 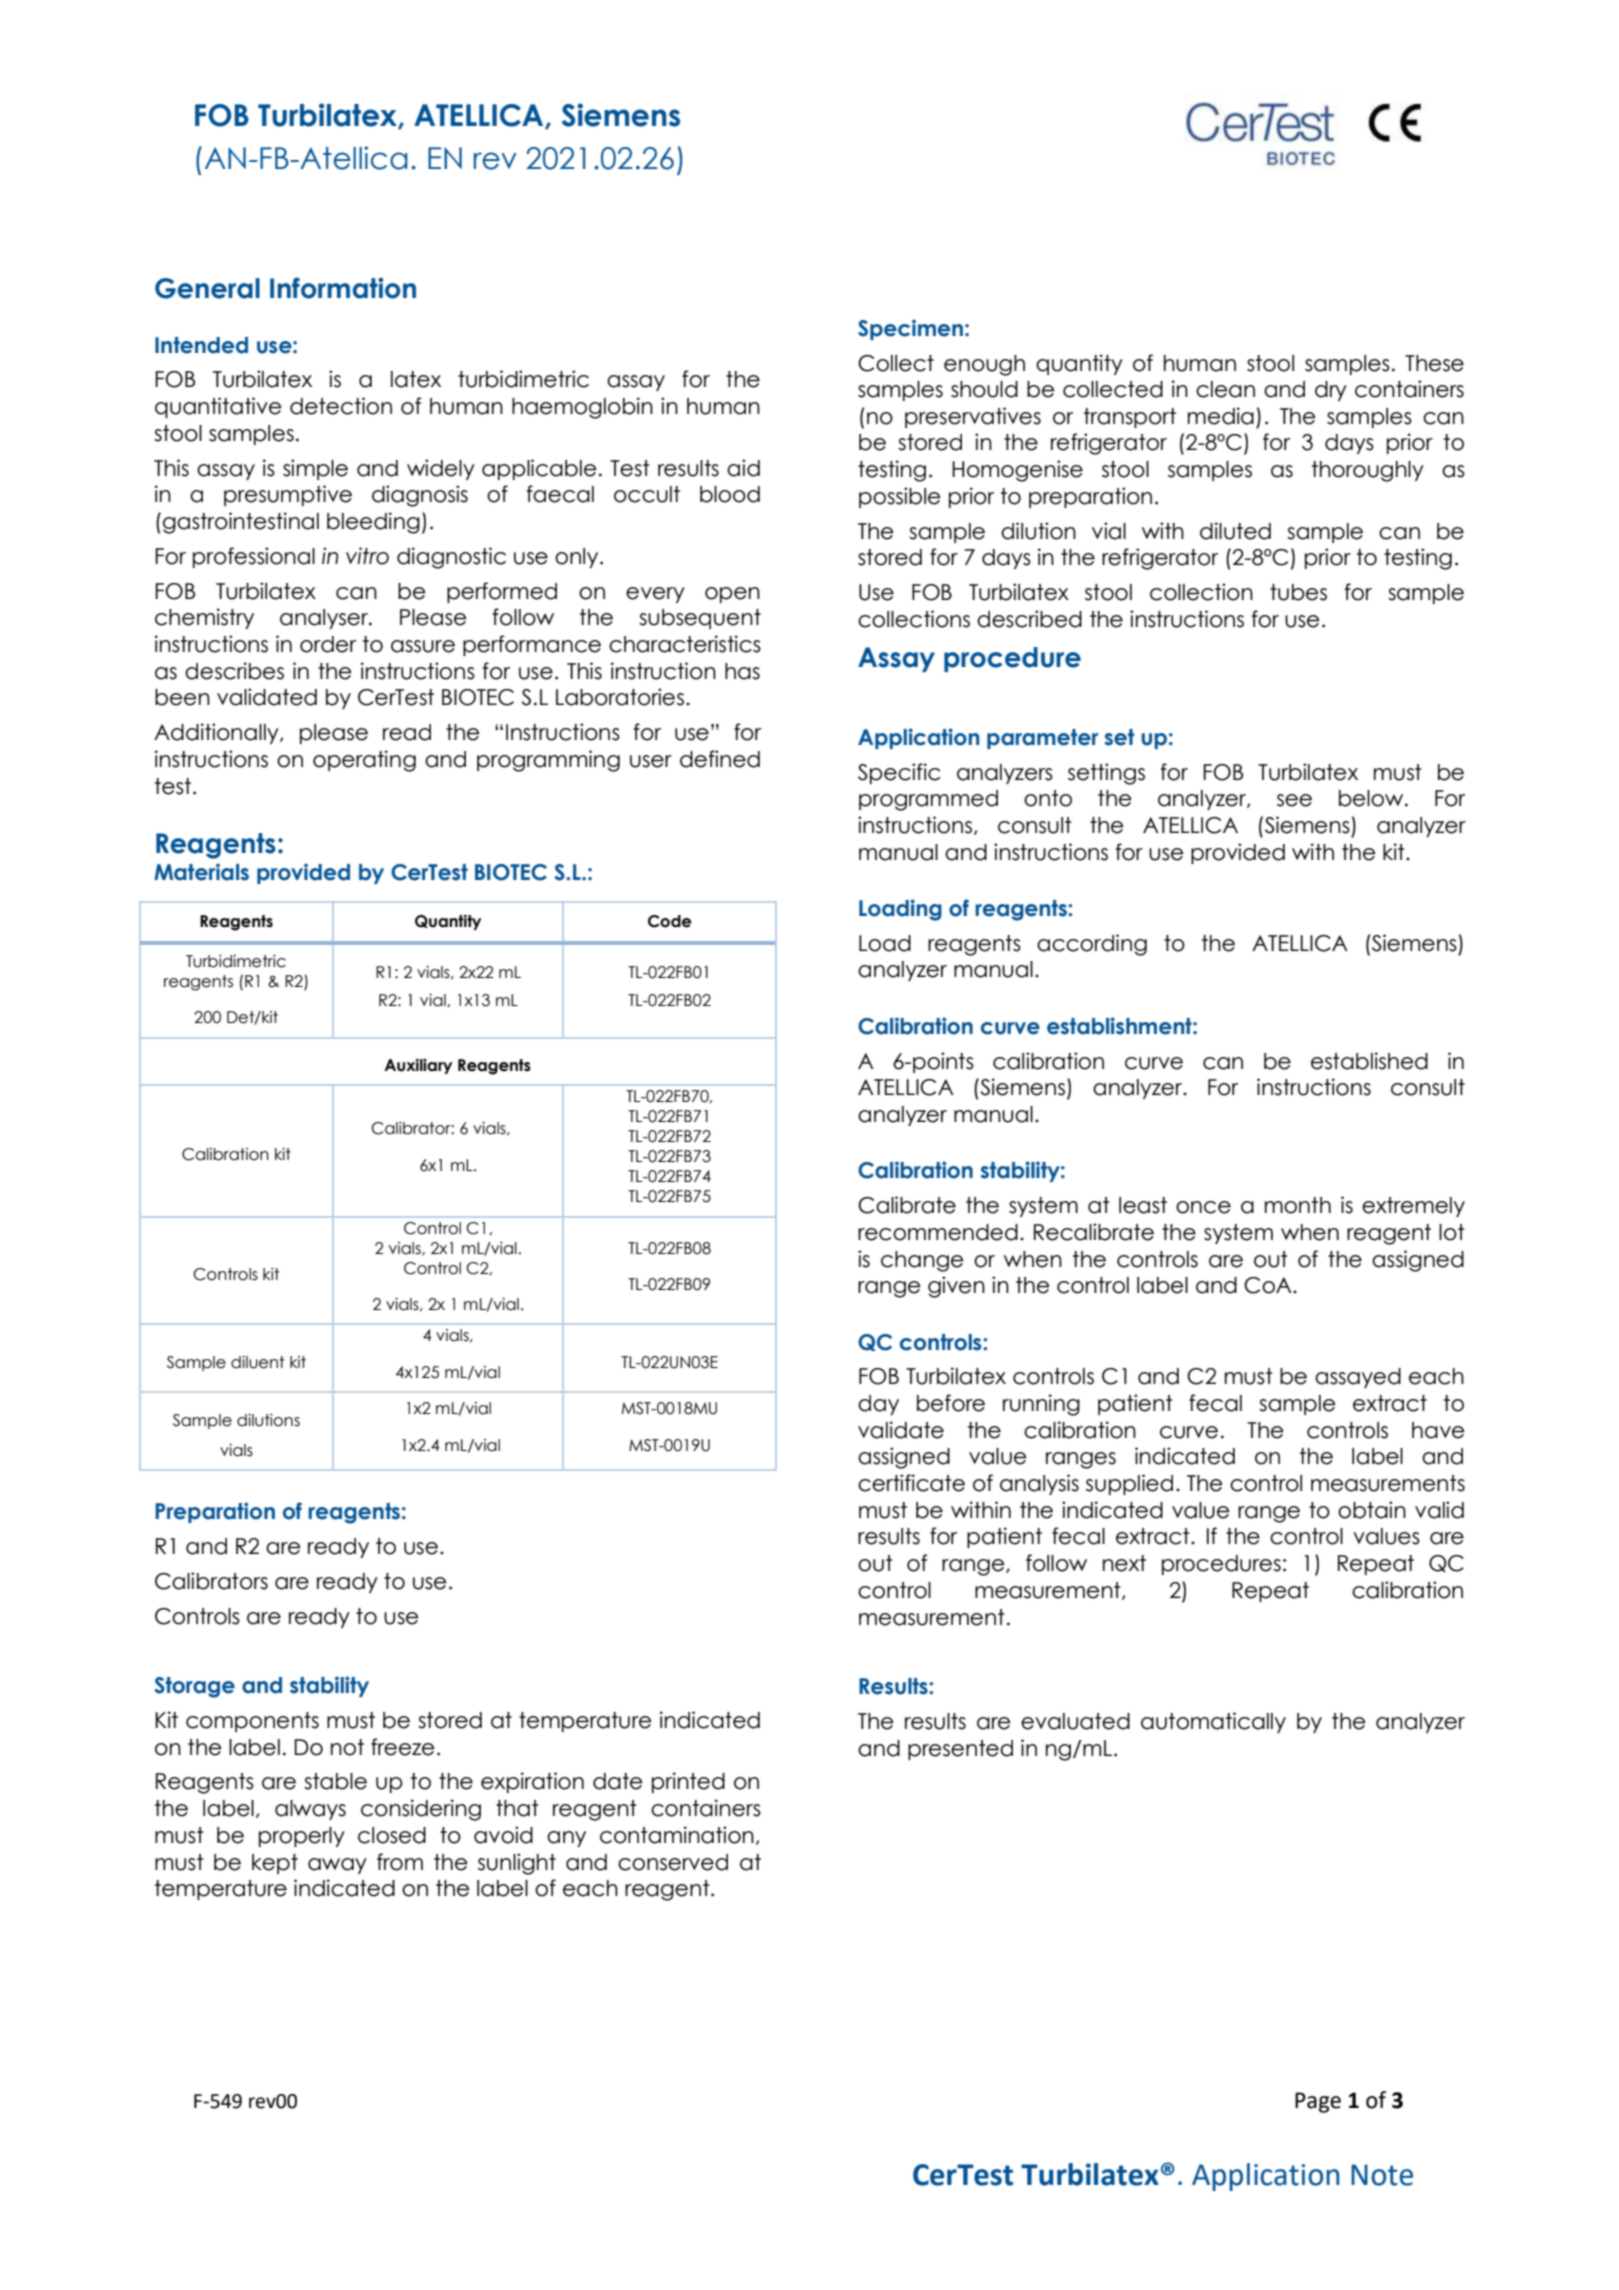 I want to click on change, so click(x=922, y=1261).
